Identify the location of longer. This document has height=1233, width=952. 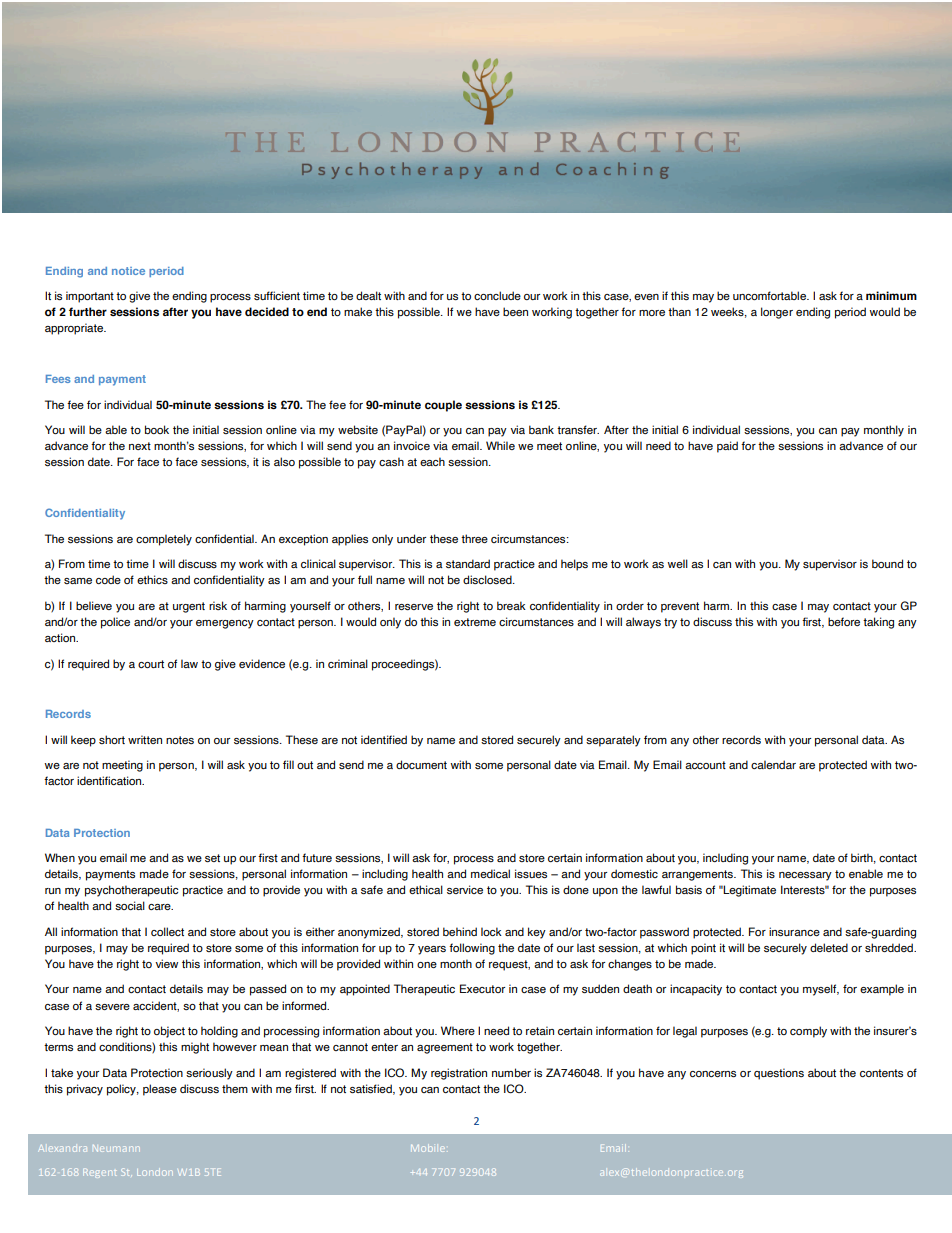
(777, 313).
